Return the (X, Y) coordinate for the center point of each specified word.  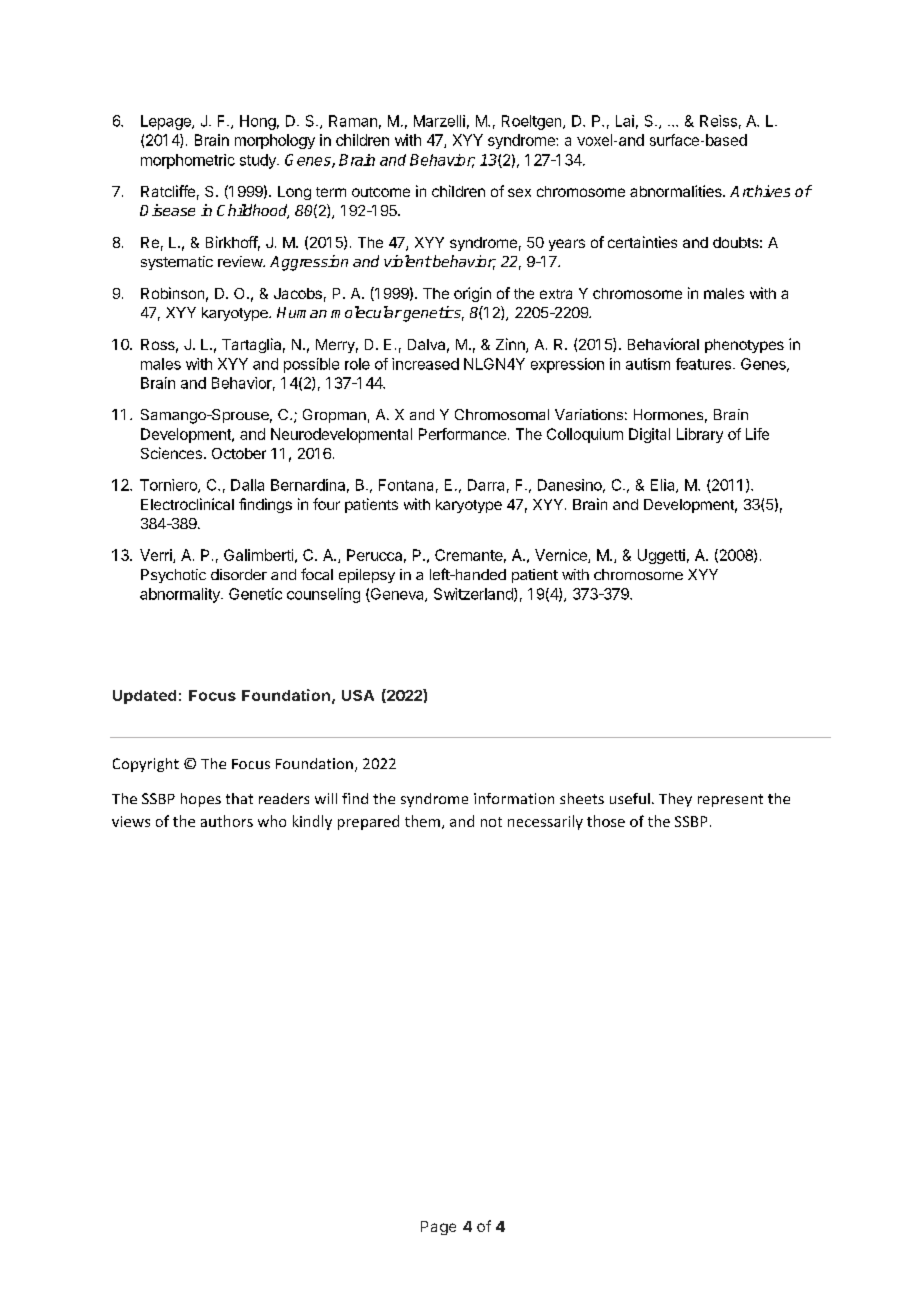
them (422, 821)
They (675, 800)
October (239, 453)
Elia (664, 486)
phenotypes (744, 346)
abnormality (181, 595)
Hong (258, 122)
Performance (462, 434)
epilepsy (367, 576)
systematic (177, 263)
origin (472, 294)
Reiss (718, 121)
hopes (201, 800)
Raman (353, 121)
